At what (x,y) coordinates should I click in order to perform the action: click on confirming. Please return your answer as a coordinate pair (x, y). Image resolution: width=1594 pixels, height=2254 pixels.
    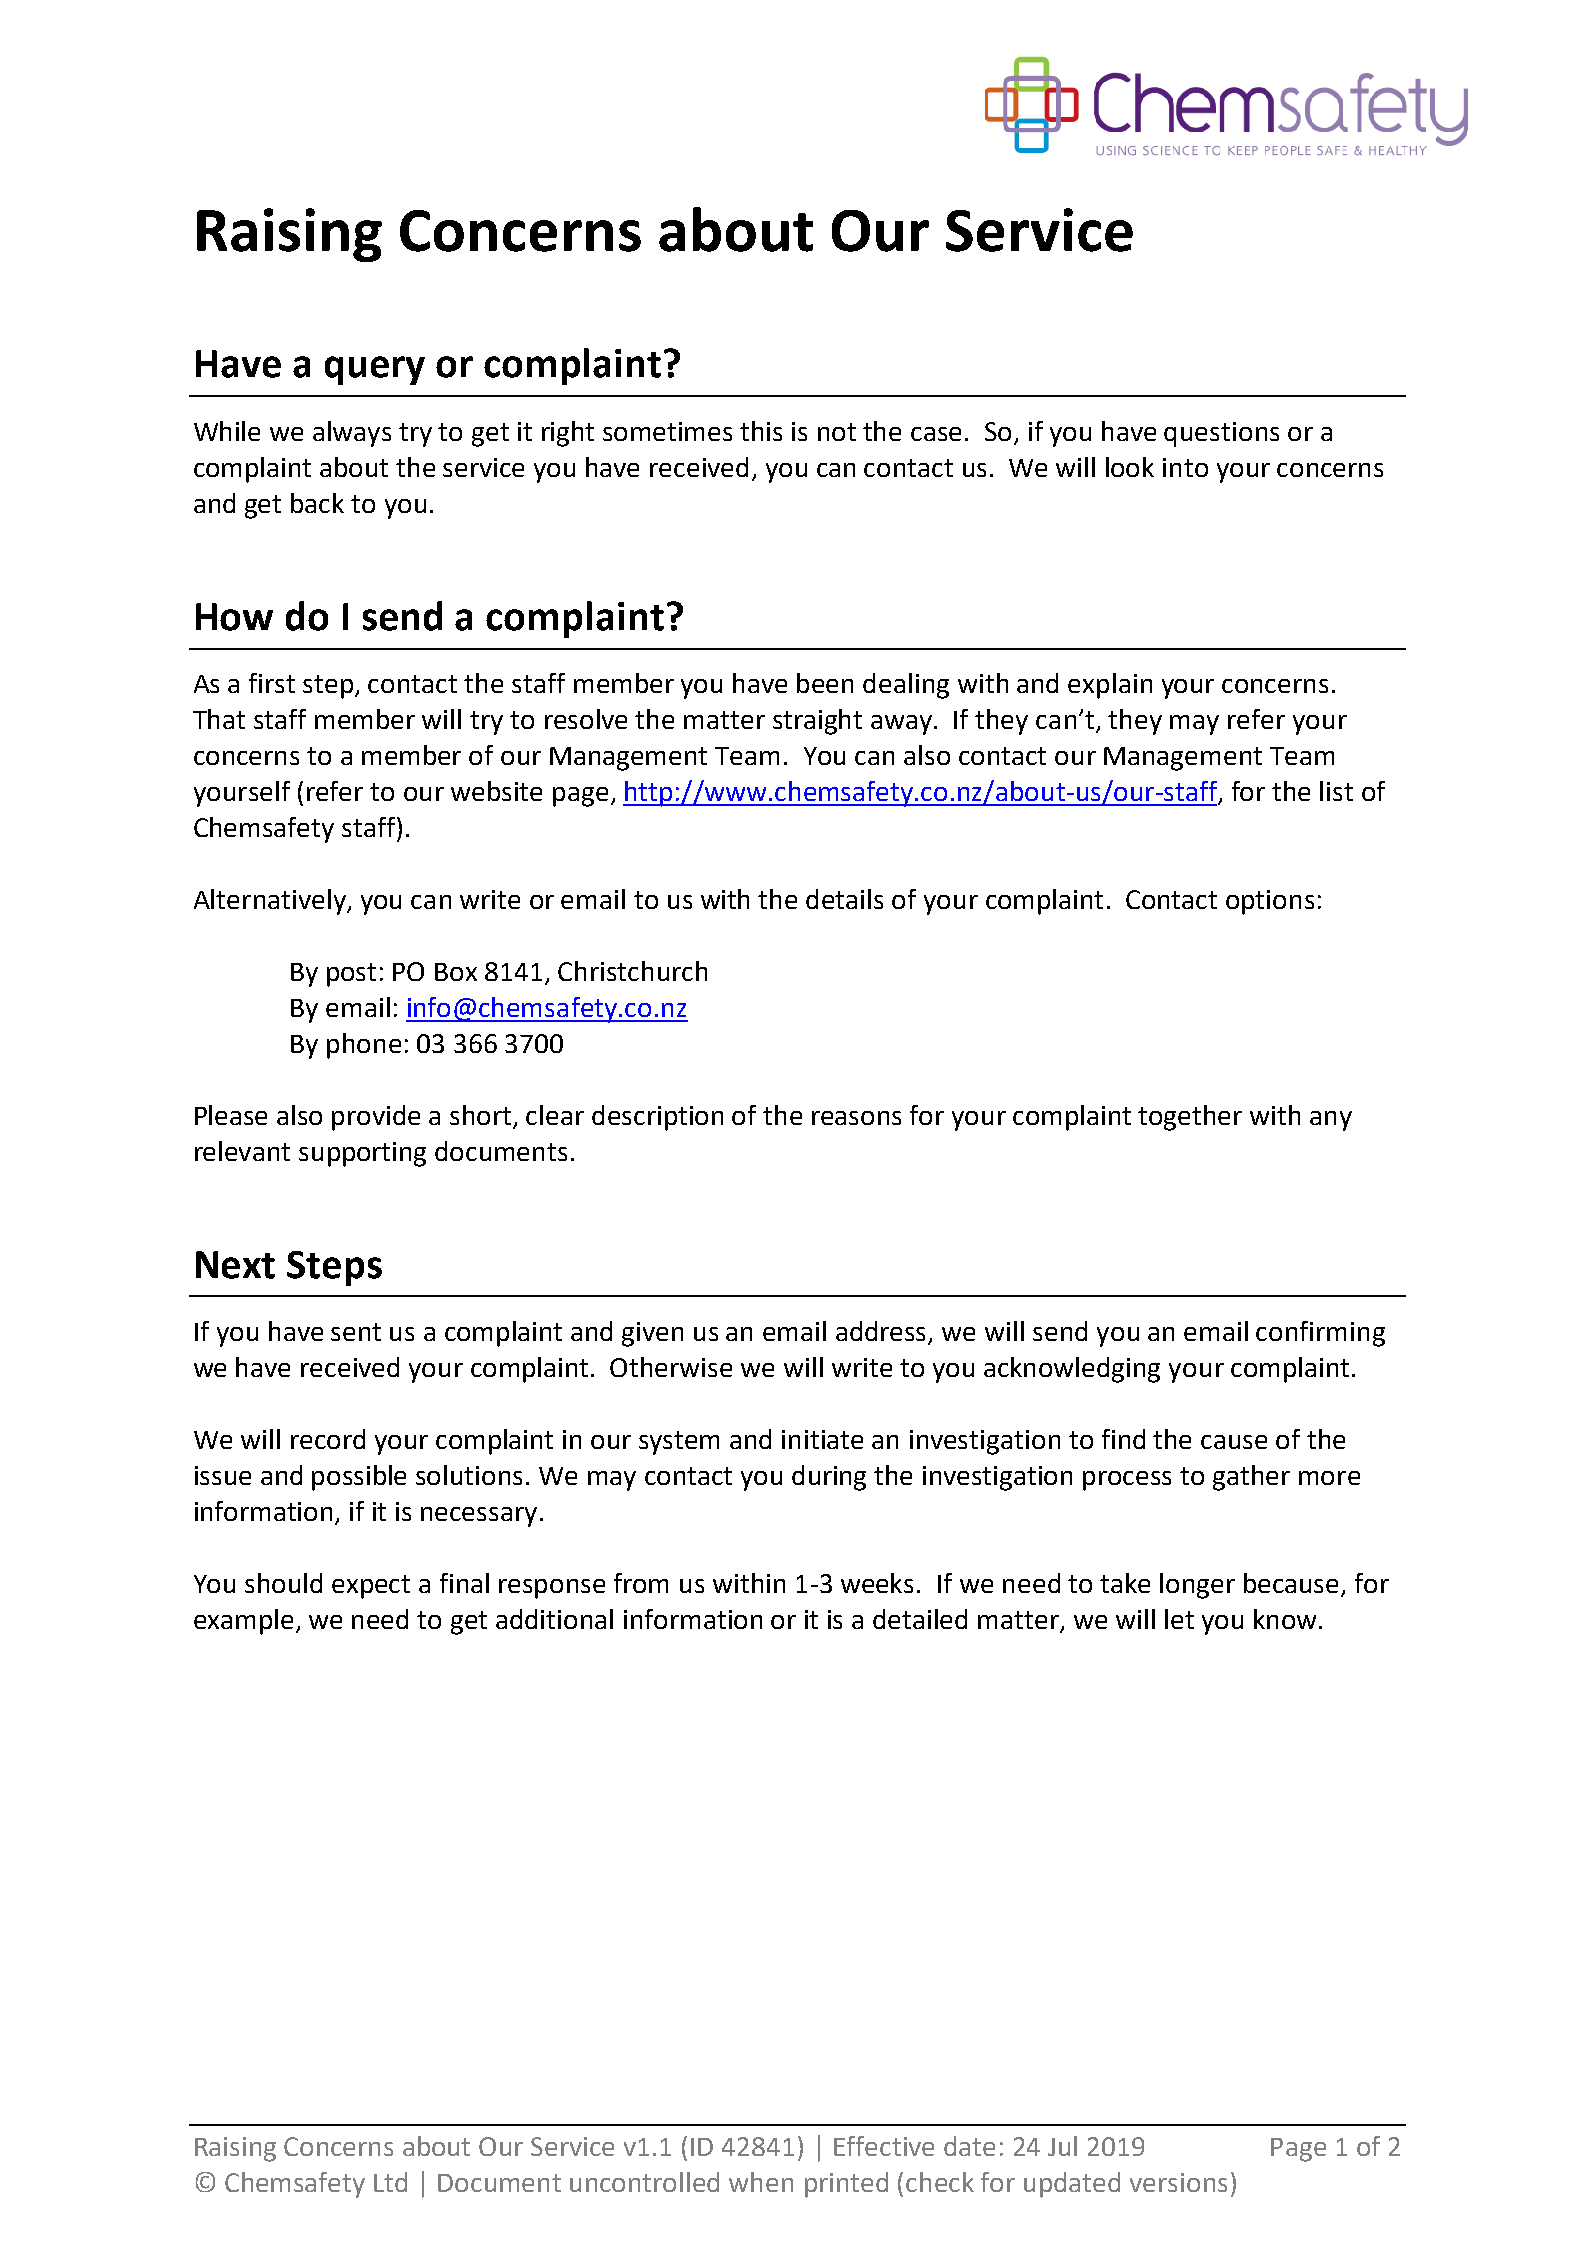
    Looking at the image, I should click on (1320, 1334).
